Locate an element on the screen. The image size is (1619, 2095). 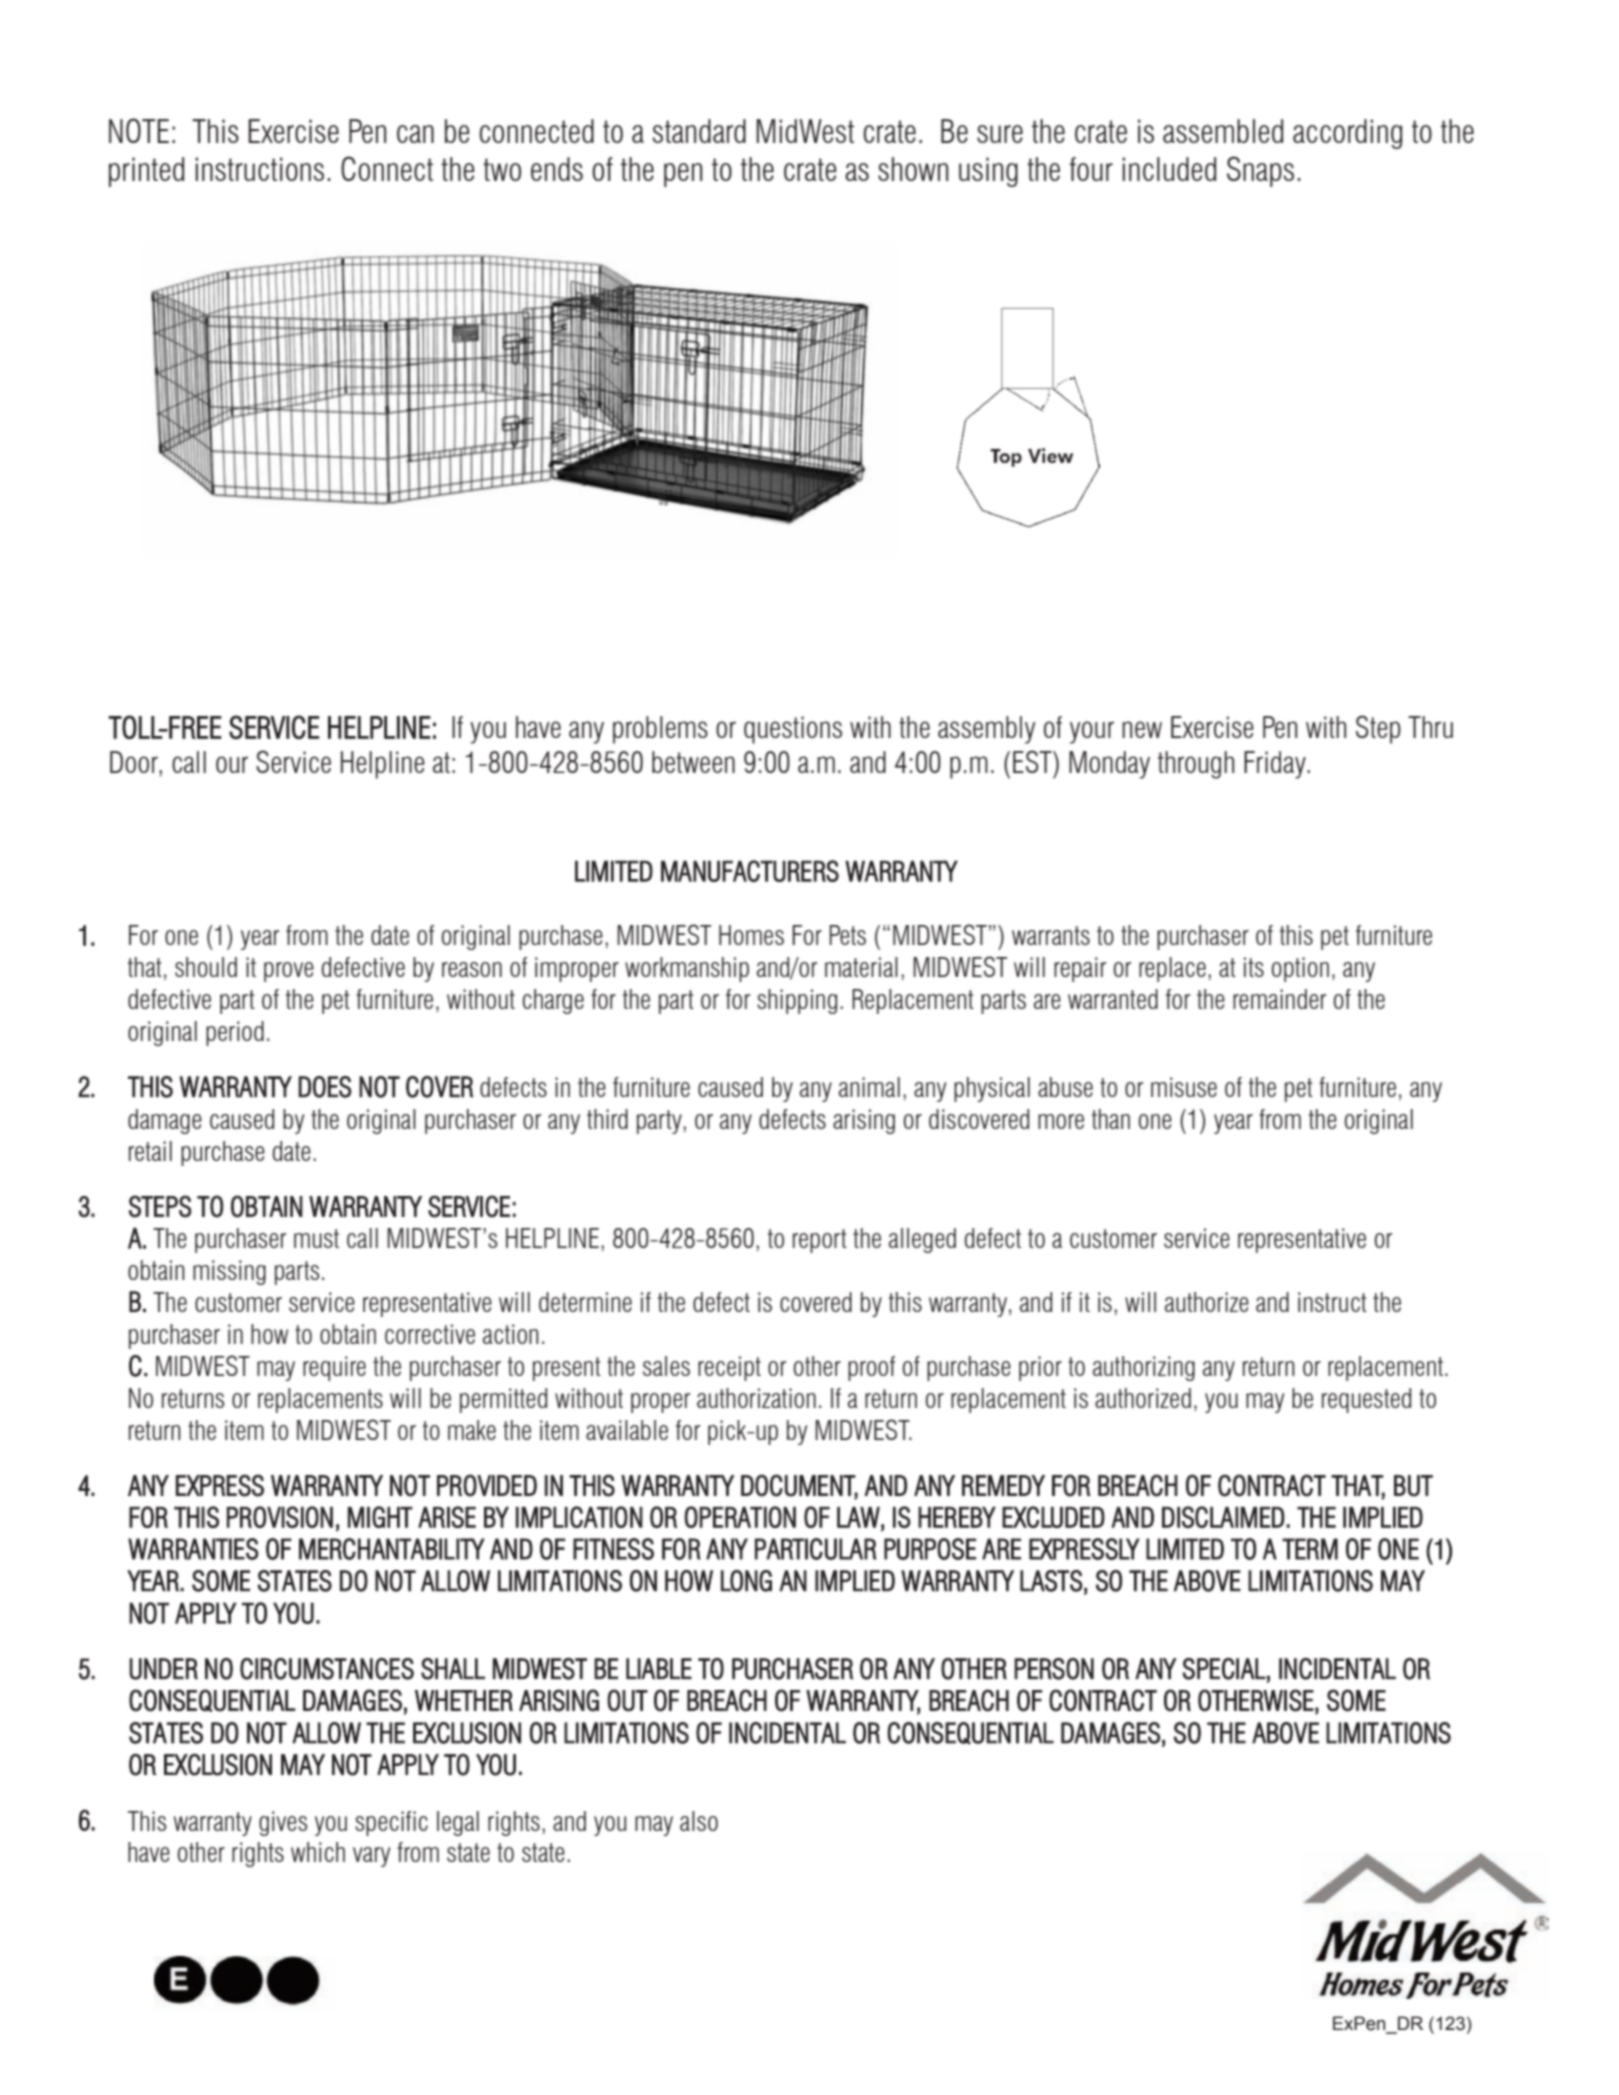
Door is located at coordinates (135, 762).
